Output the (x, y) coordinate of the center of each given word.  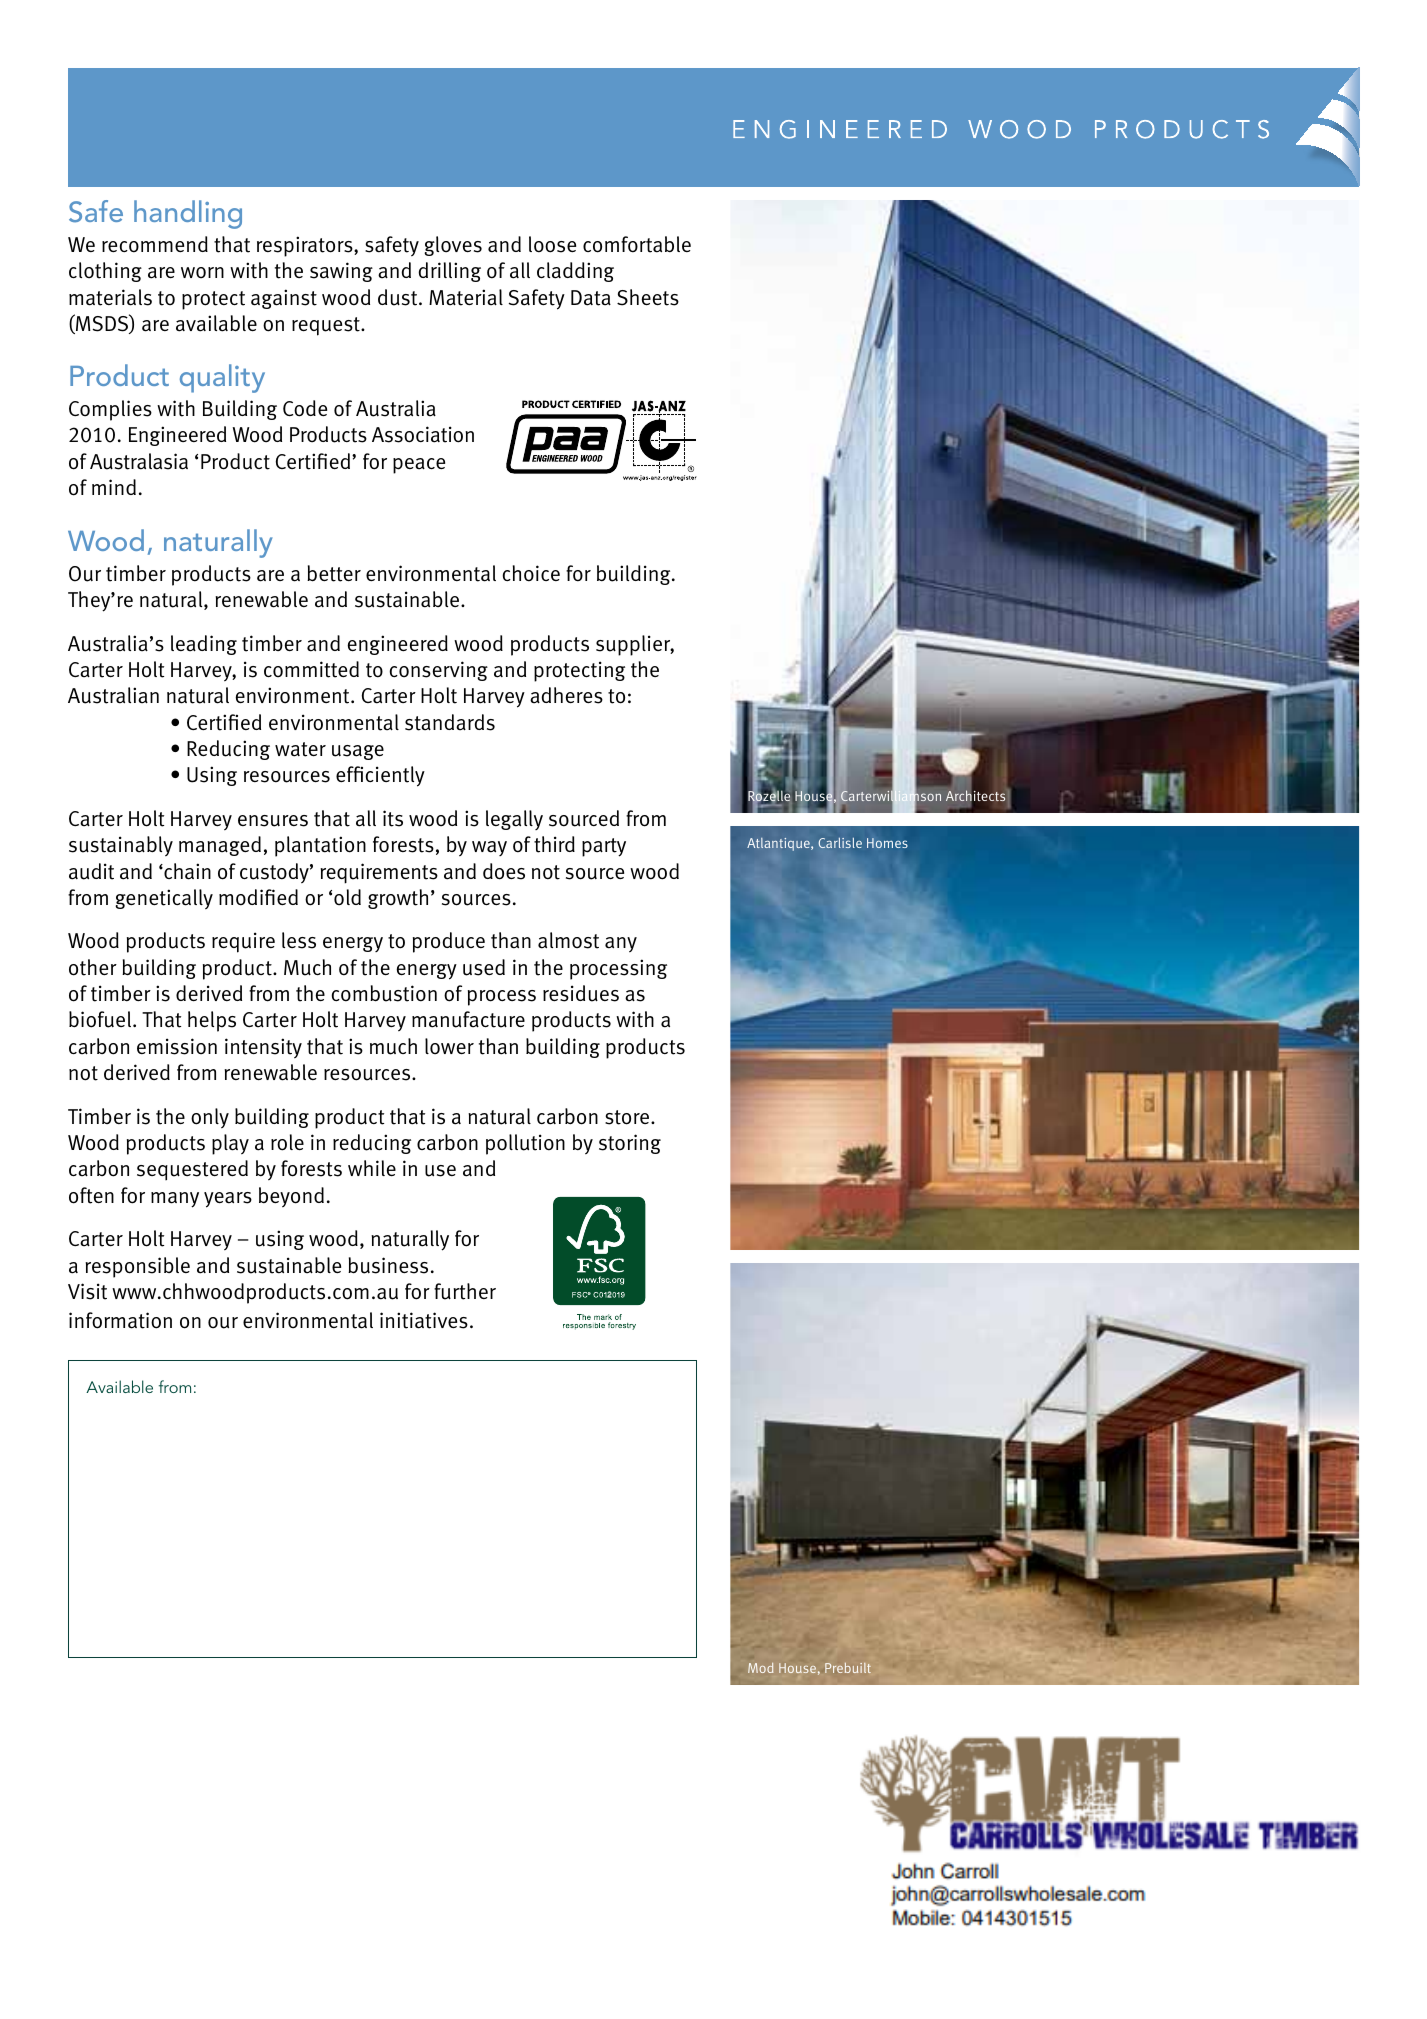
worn (202, 273)
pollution (525, 1144)
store (628, 1117)
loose (552, 244)
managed (220, 846)
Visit (87, 1291)
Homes (887, 843)
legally (514, 820)
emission (177, 1046)
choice (531, 573)
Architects (975, 796)
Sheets (648, 297)
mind (114, 487)
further (465, 1291)
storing (630, 1144)
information (120, 1320)
